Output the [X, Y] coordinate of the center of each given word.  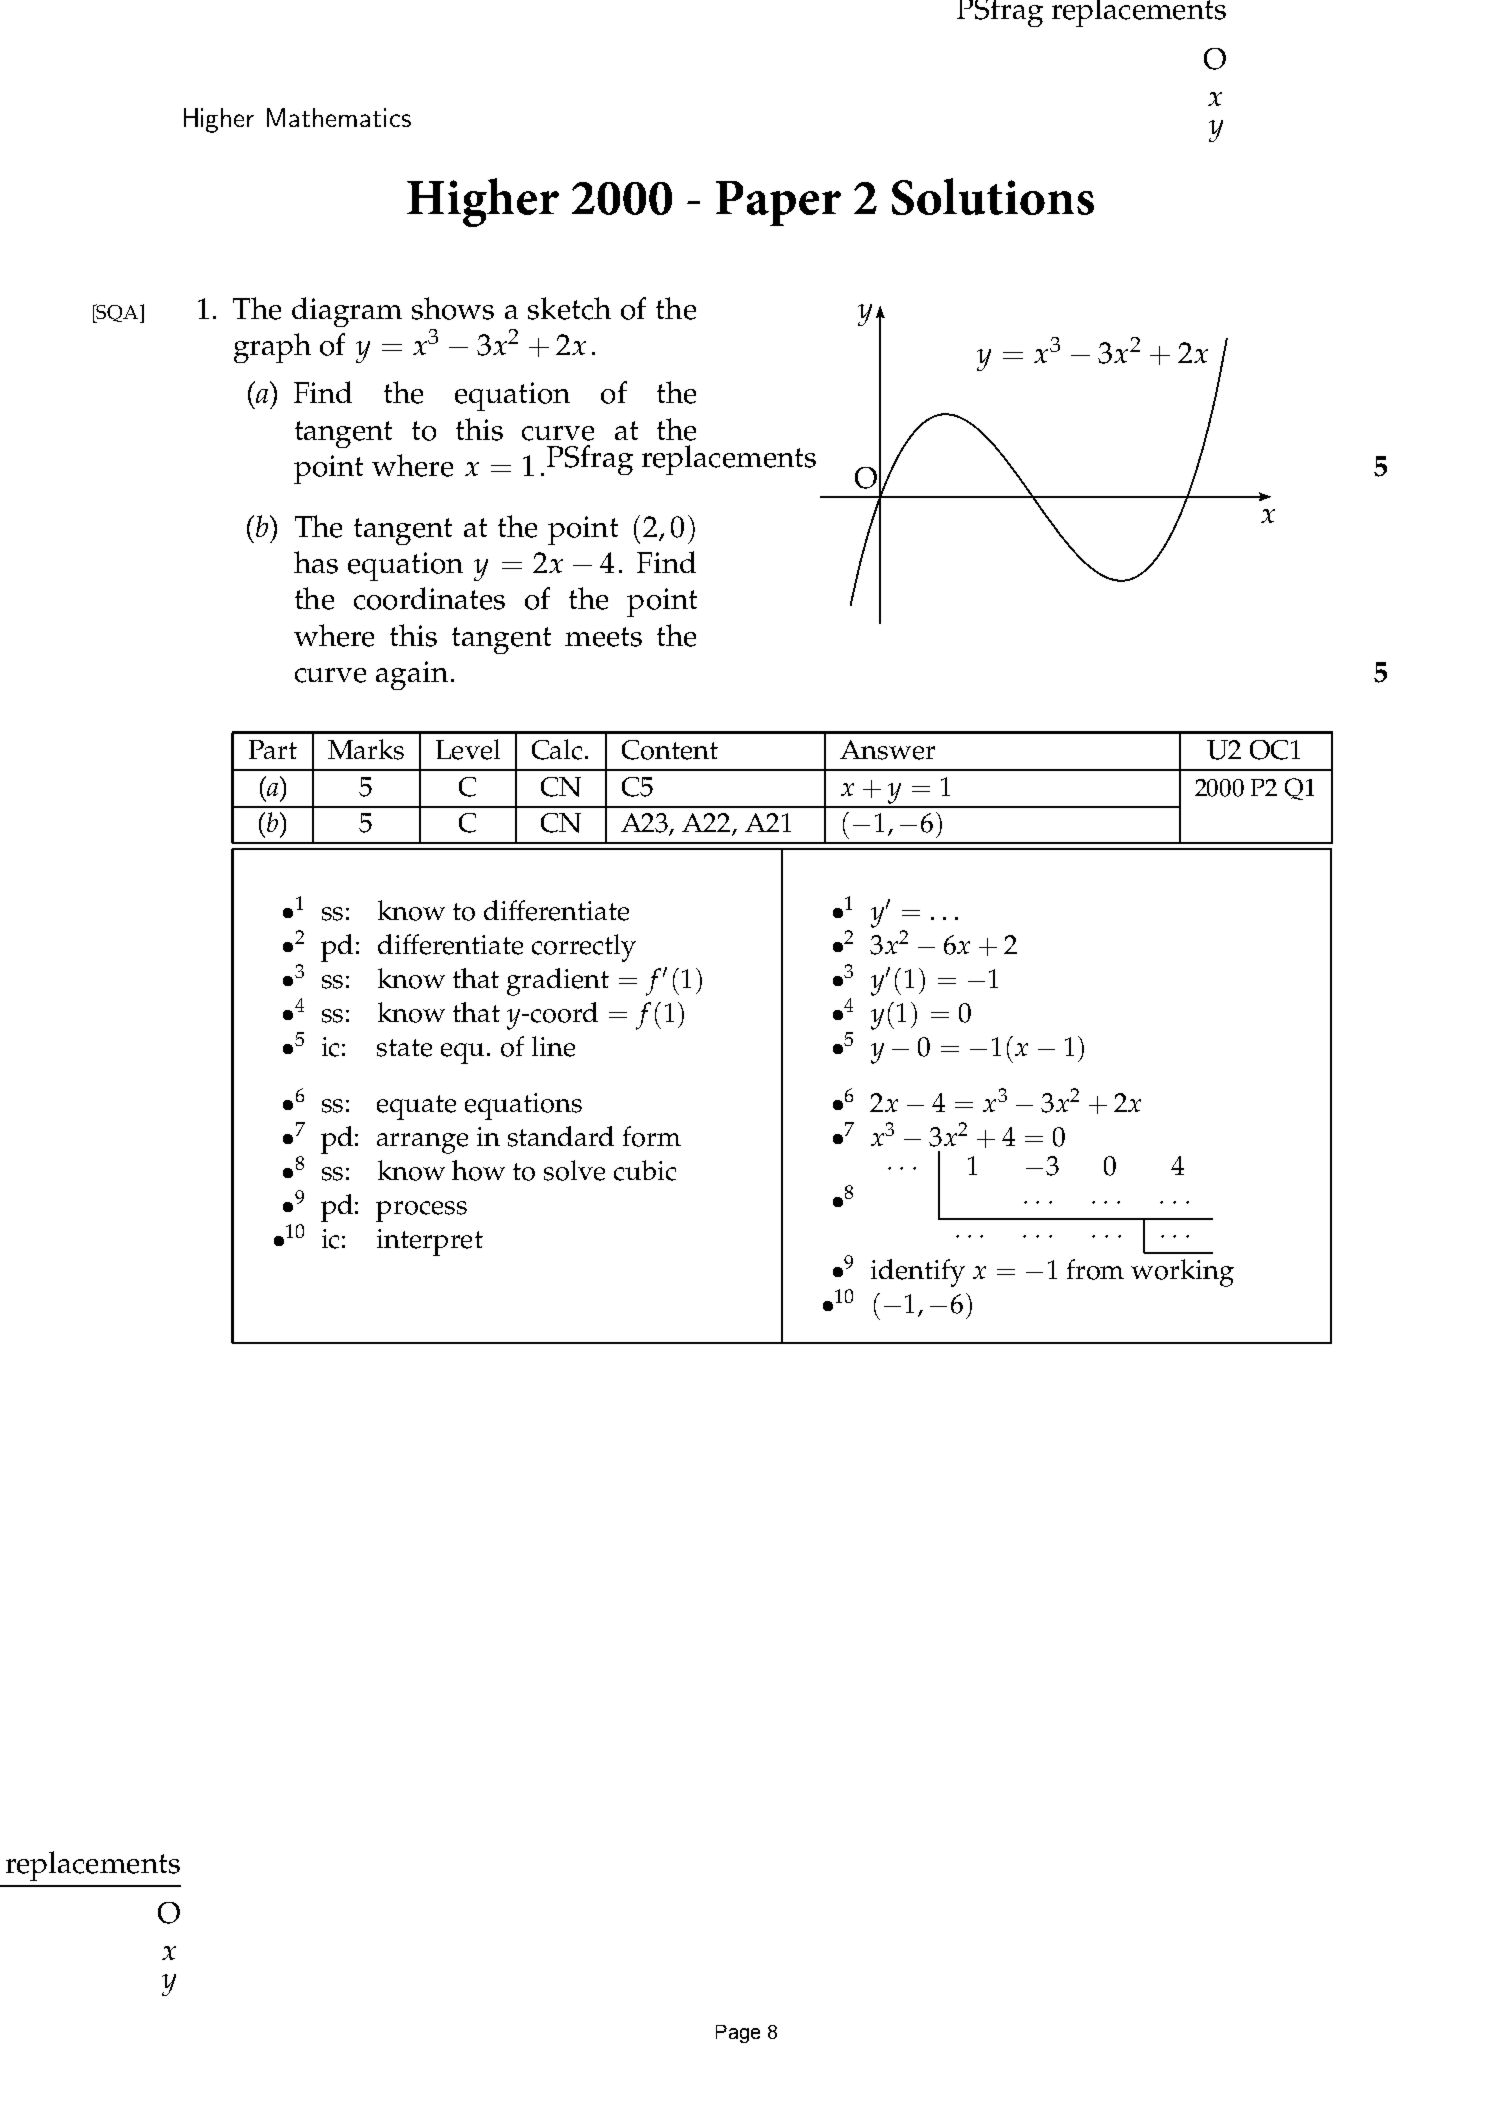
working [1182, 1273]
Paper [778, 203]
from [1095, 1269]
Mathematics [339, 117]
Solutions [993, 196]
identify [918, 1273]
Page [738, 2034]
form [652, 1136]
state [404, 1048]
